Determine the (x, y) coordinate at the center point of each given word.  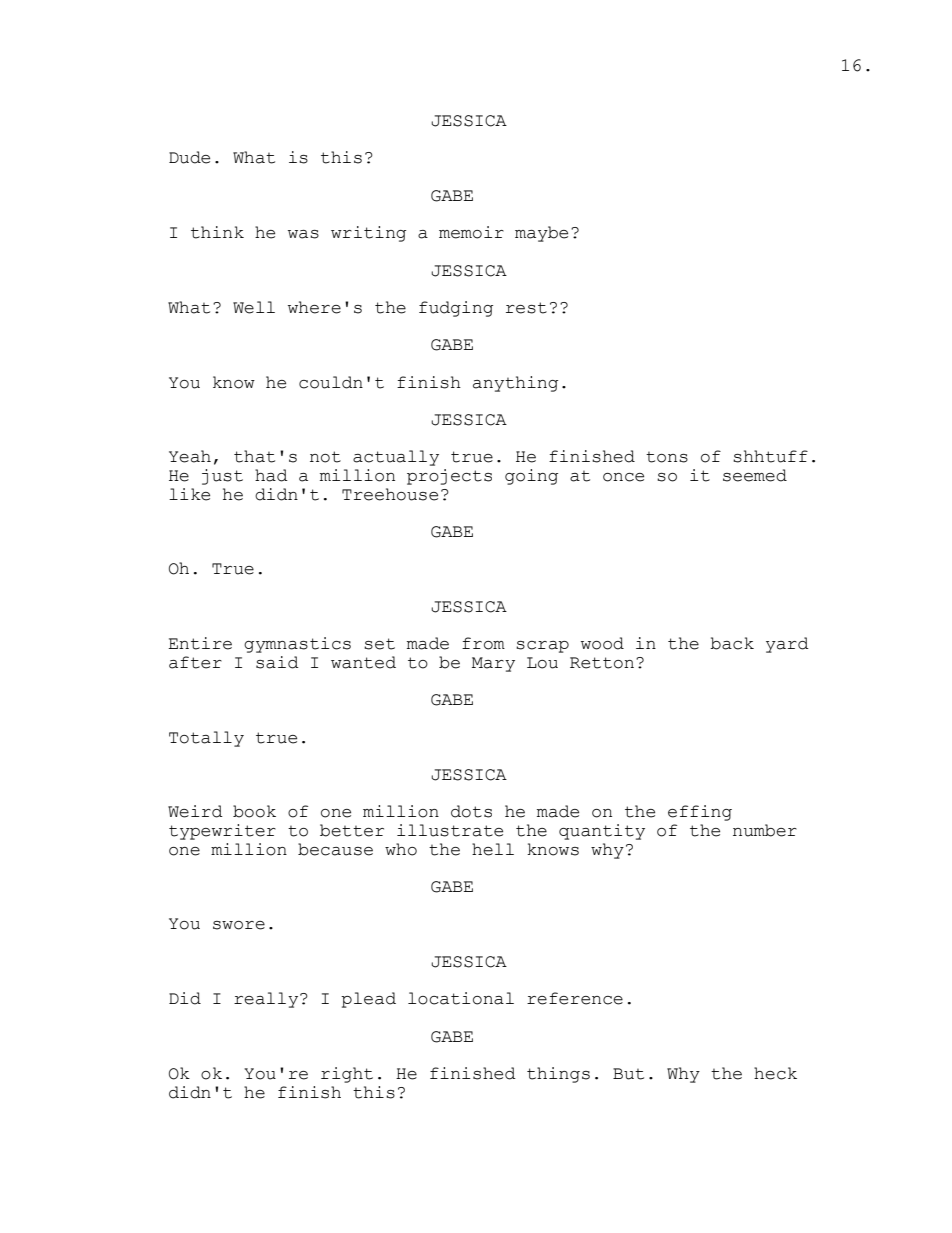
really (267, 1000)
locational (461, 998)
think (217, 232)
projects (449, 477)
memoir (471, 232)
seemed (755, 475)
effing (700, 813)
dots (471, 811)
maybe (541, 234)
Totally (206, 739)
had (271, 475)
